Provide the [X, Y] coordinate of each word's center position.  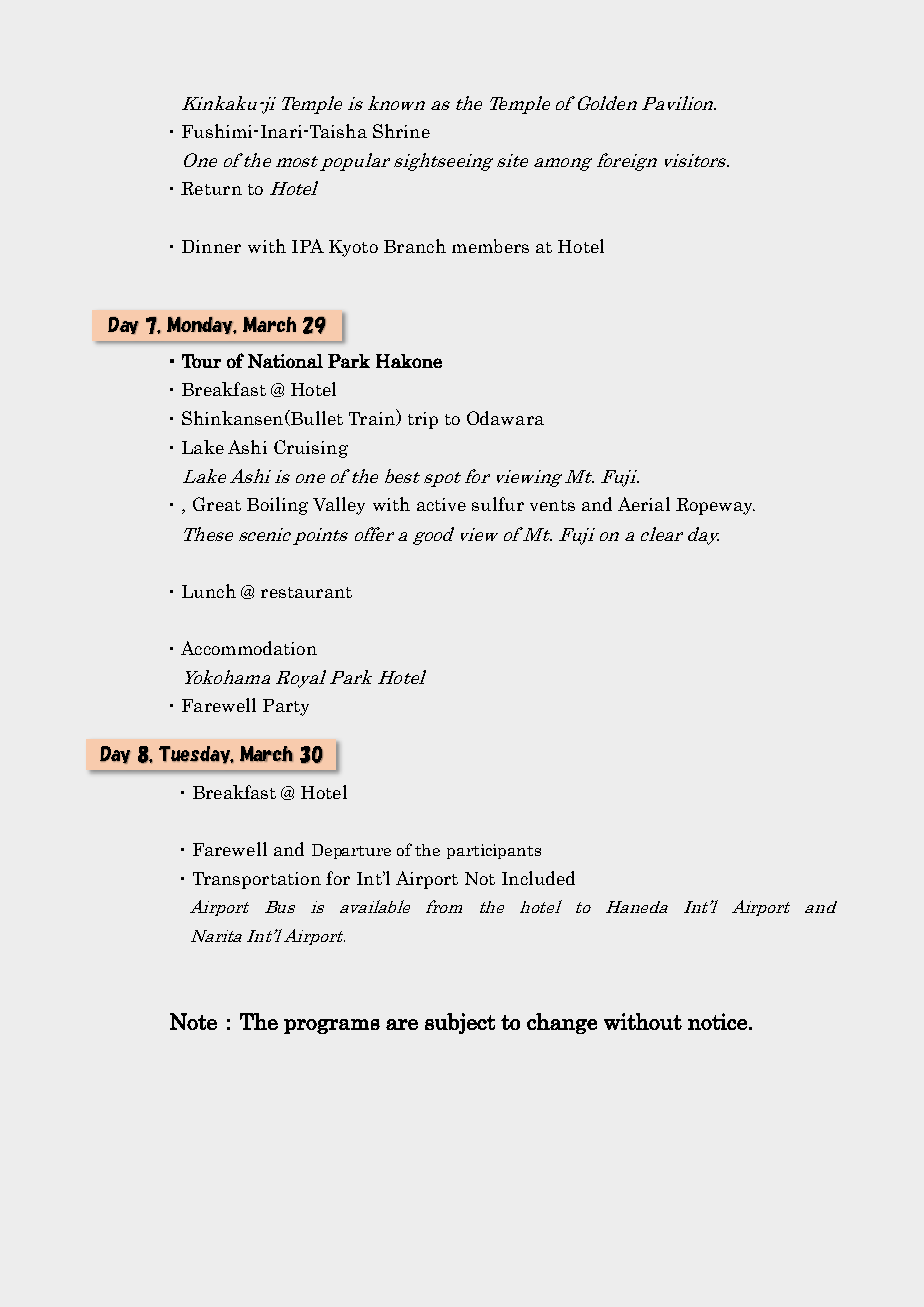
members [490, 246]
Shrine [401, 131]
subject [460, 1023]
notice [717, 1021]
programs [332, 1026]
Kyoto [353, 248]
